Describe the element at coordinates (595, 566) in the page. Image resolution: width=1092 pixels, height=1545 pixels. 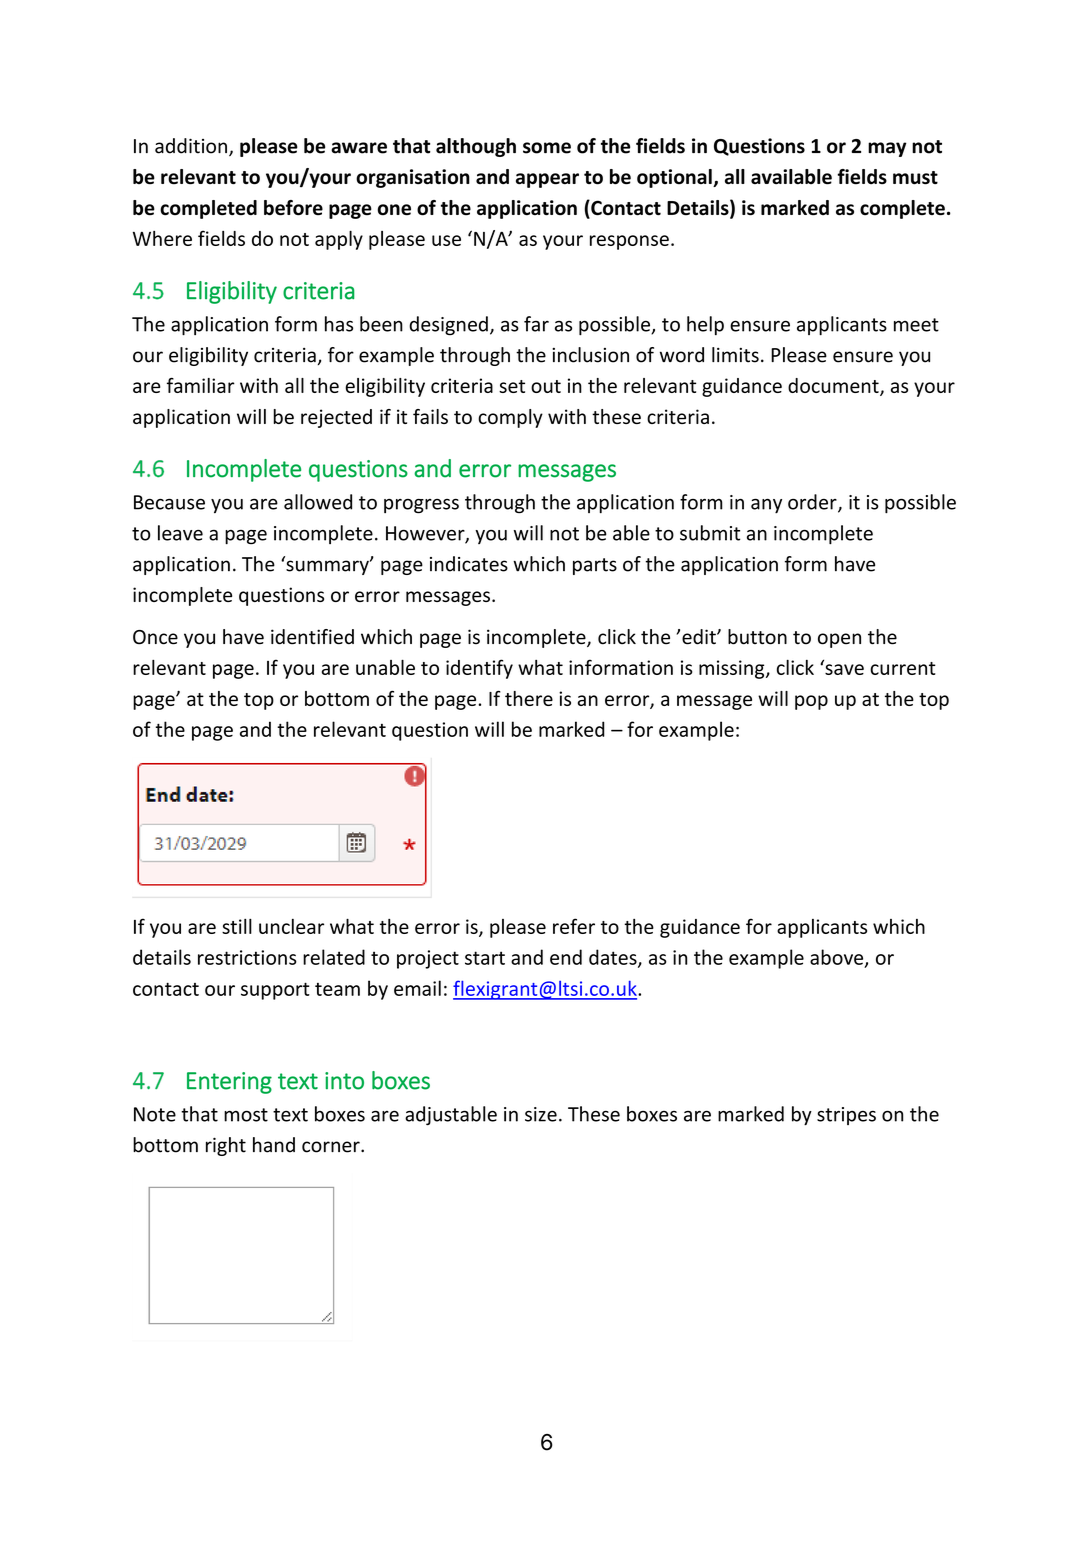
I see `parts` at that location.
